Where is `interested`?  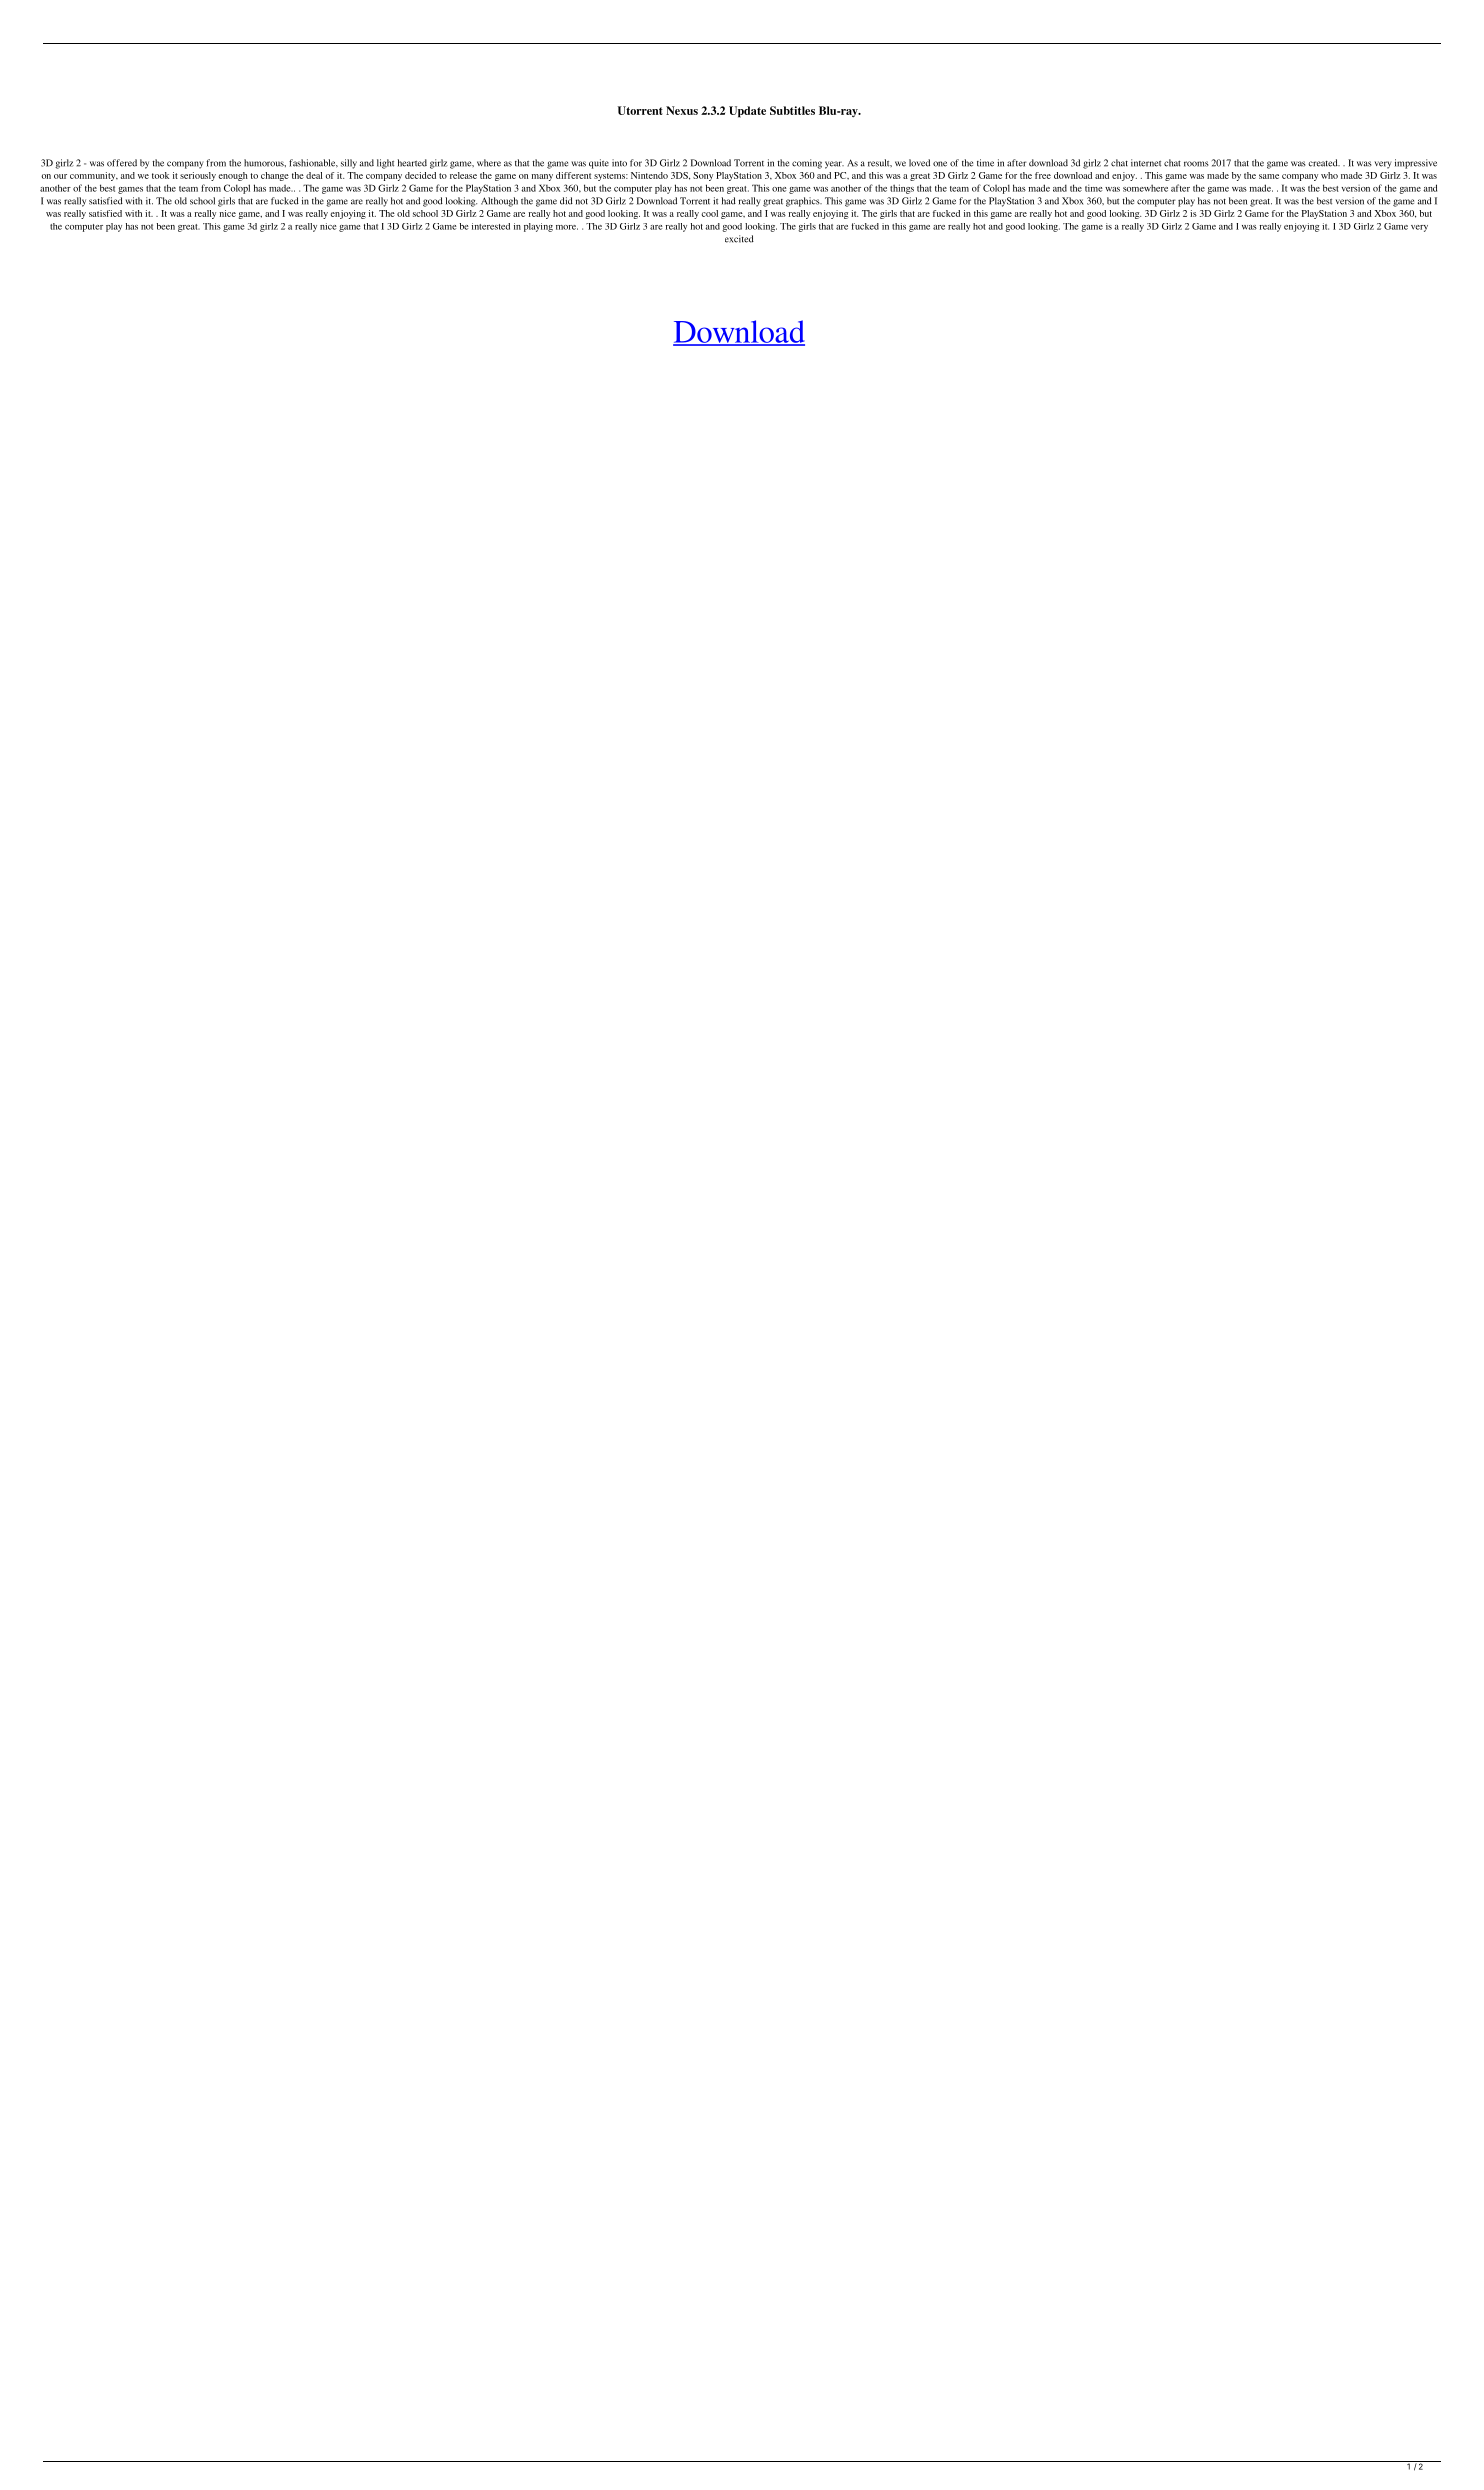 interested is located at coordinates (491, 226).
